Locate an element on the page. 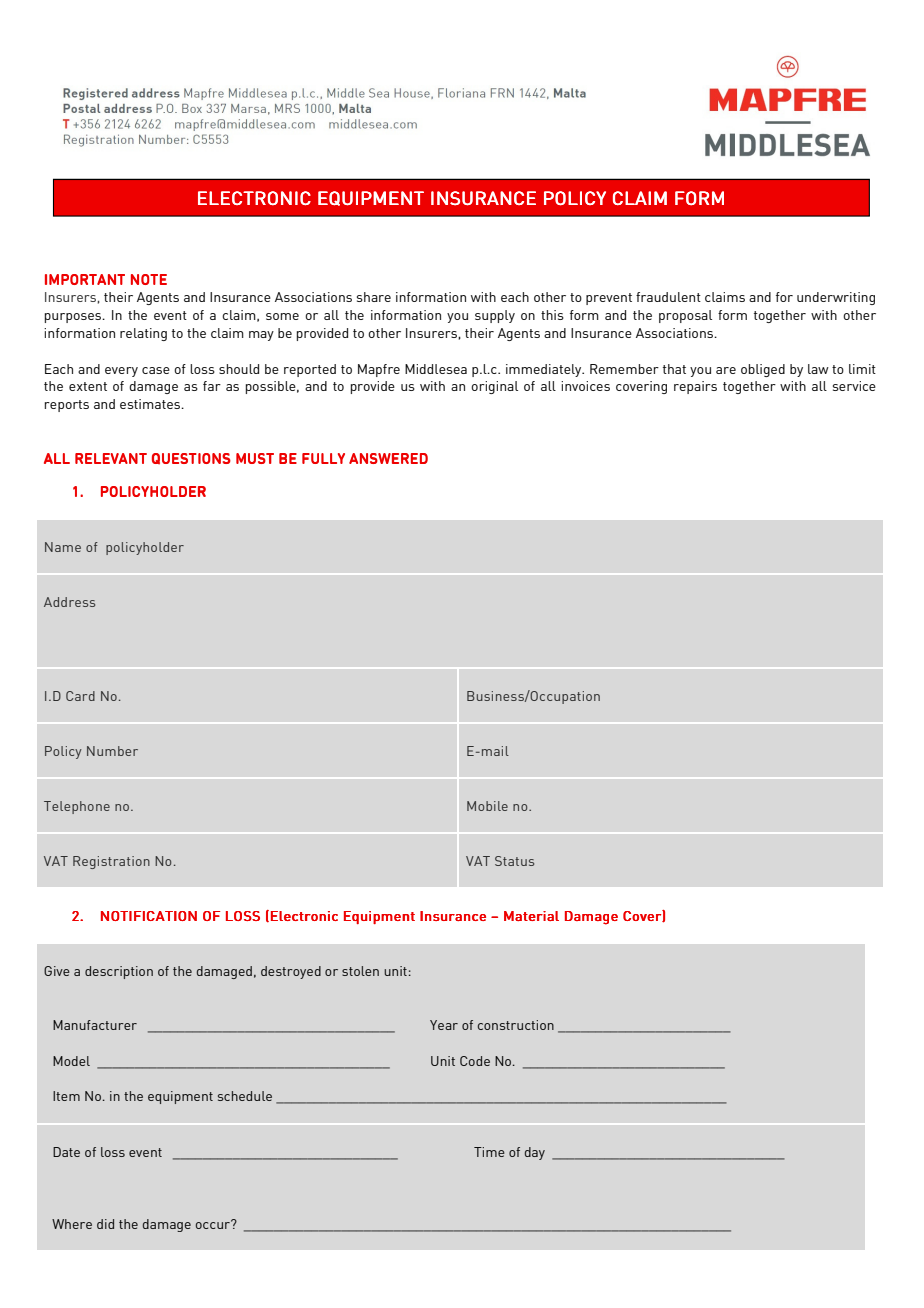 This image has width=924, height=1308. Status is located at coordinates (514, 861).
